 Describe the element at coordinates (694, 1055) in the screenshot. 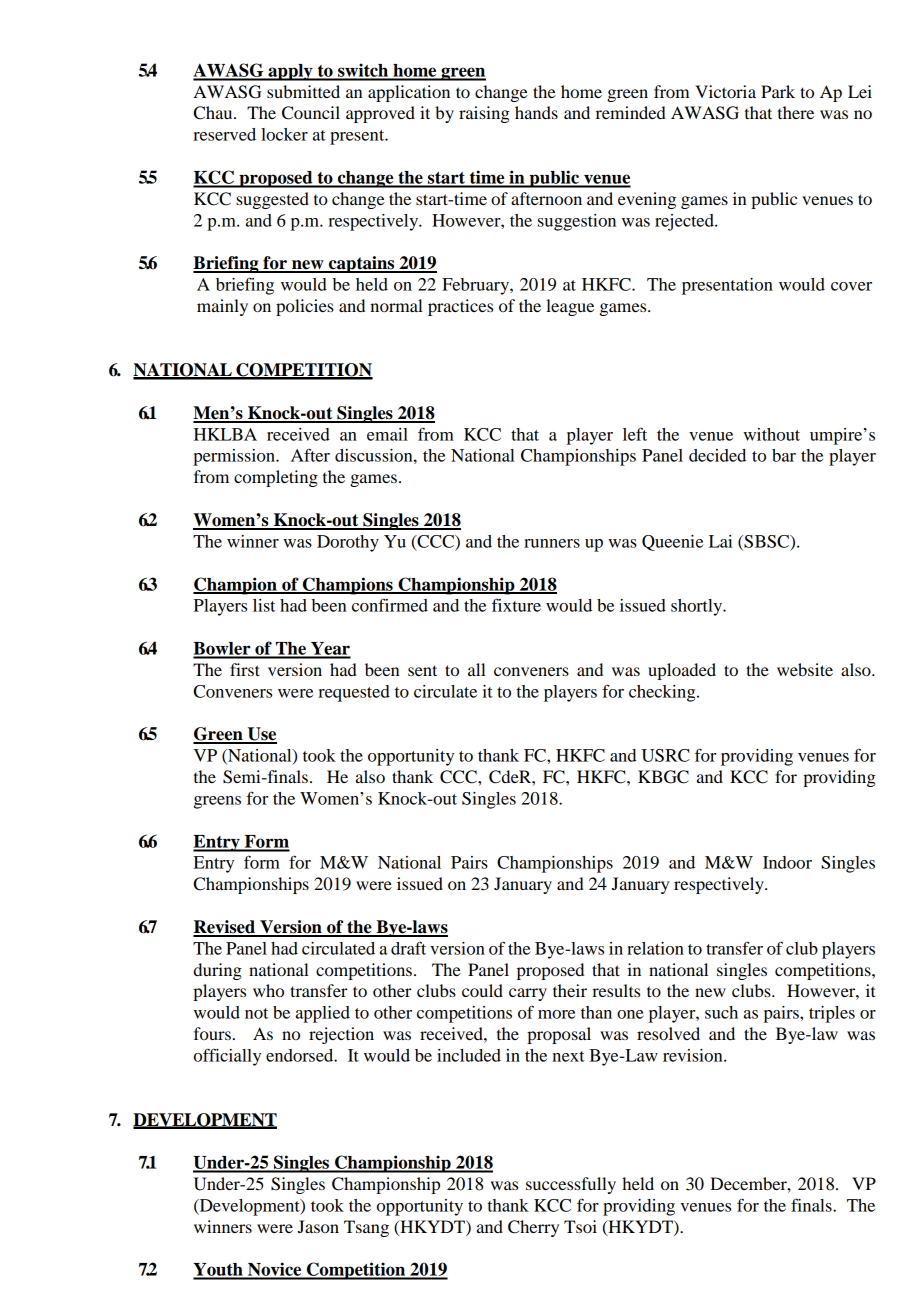

I see `revision` at that location.
